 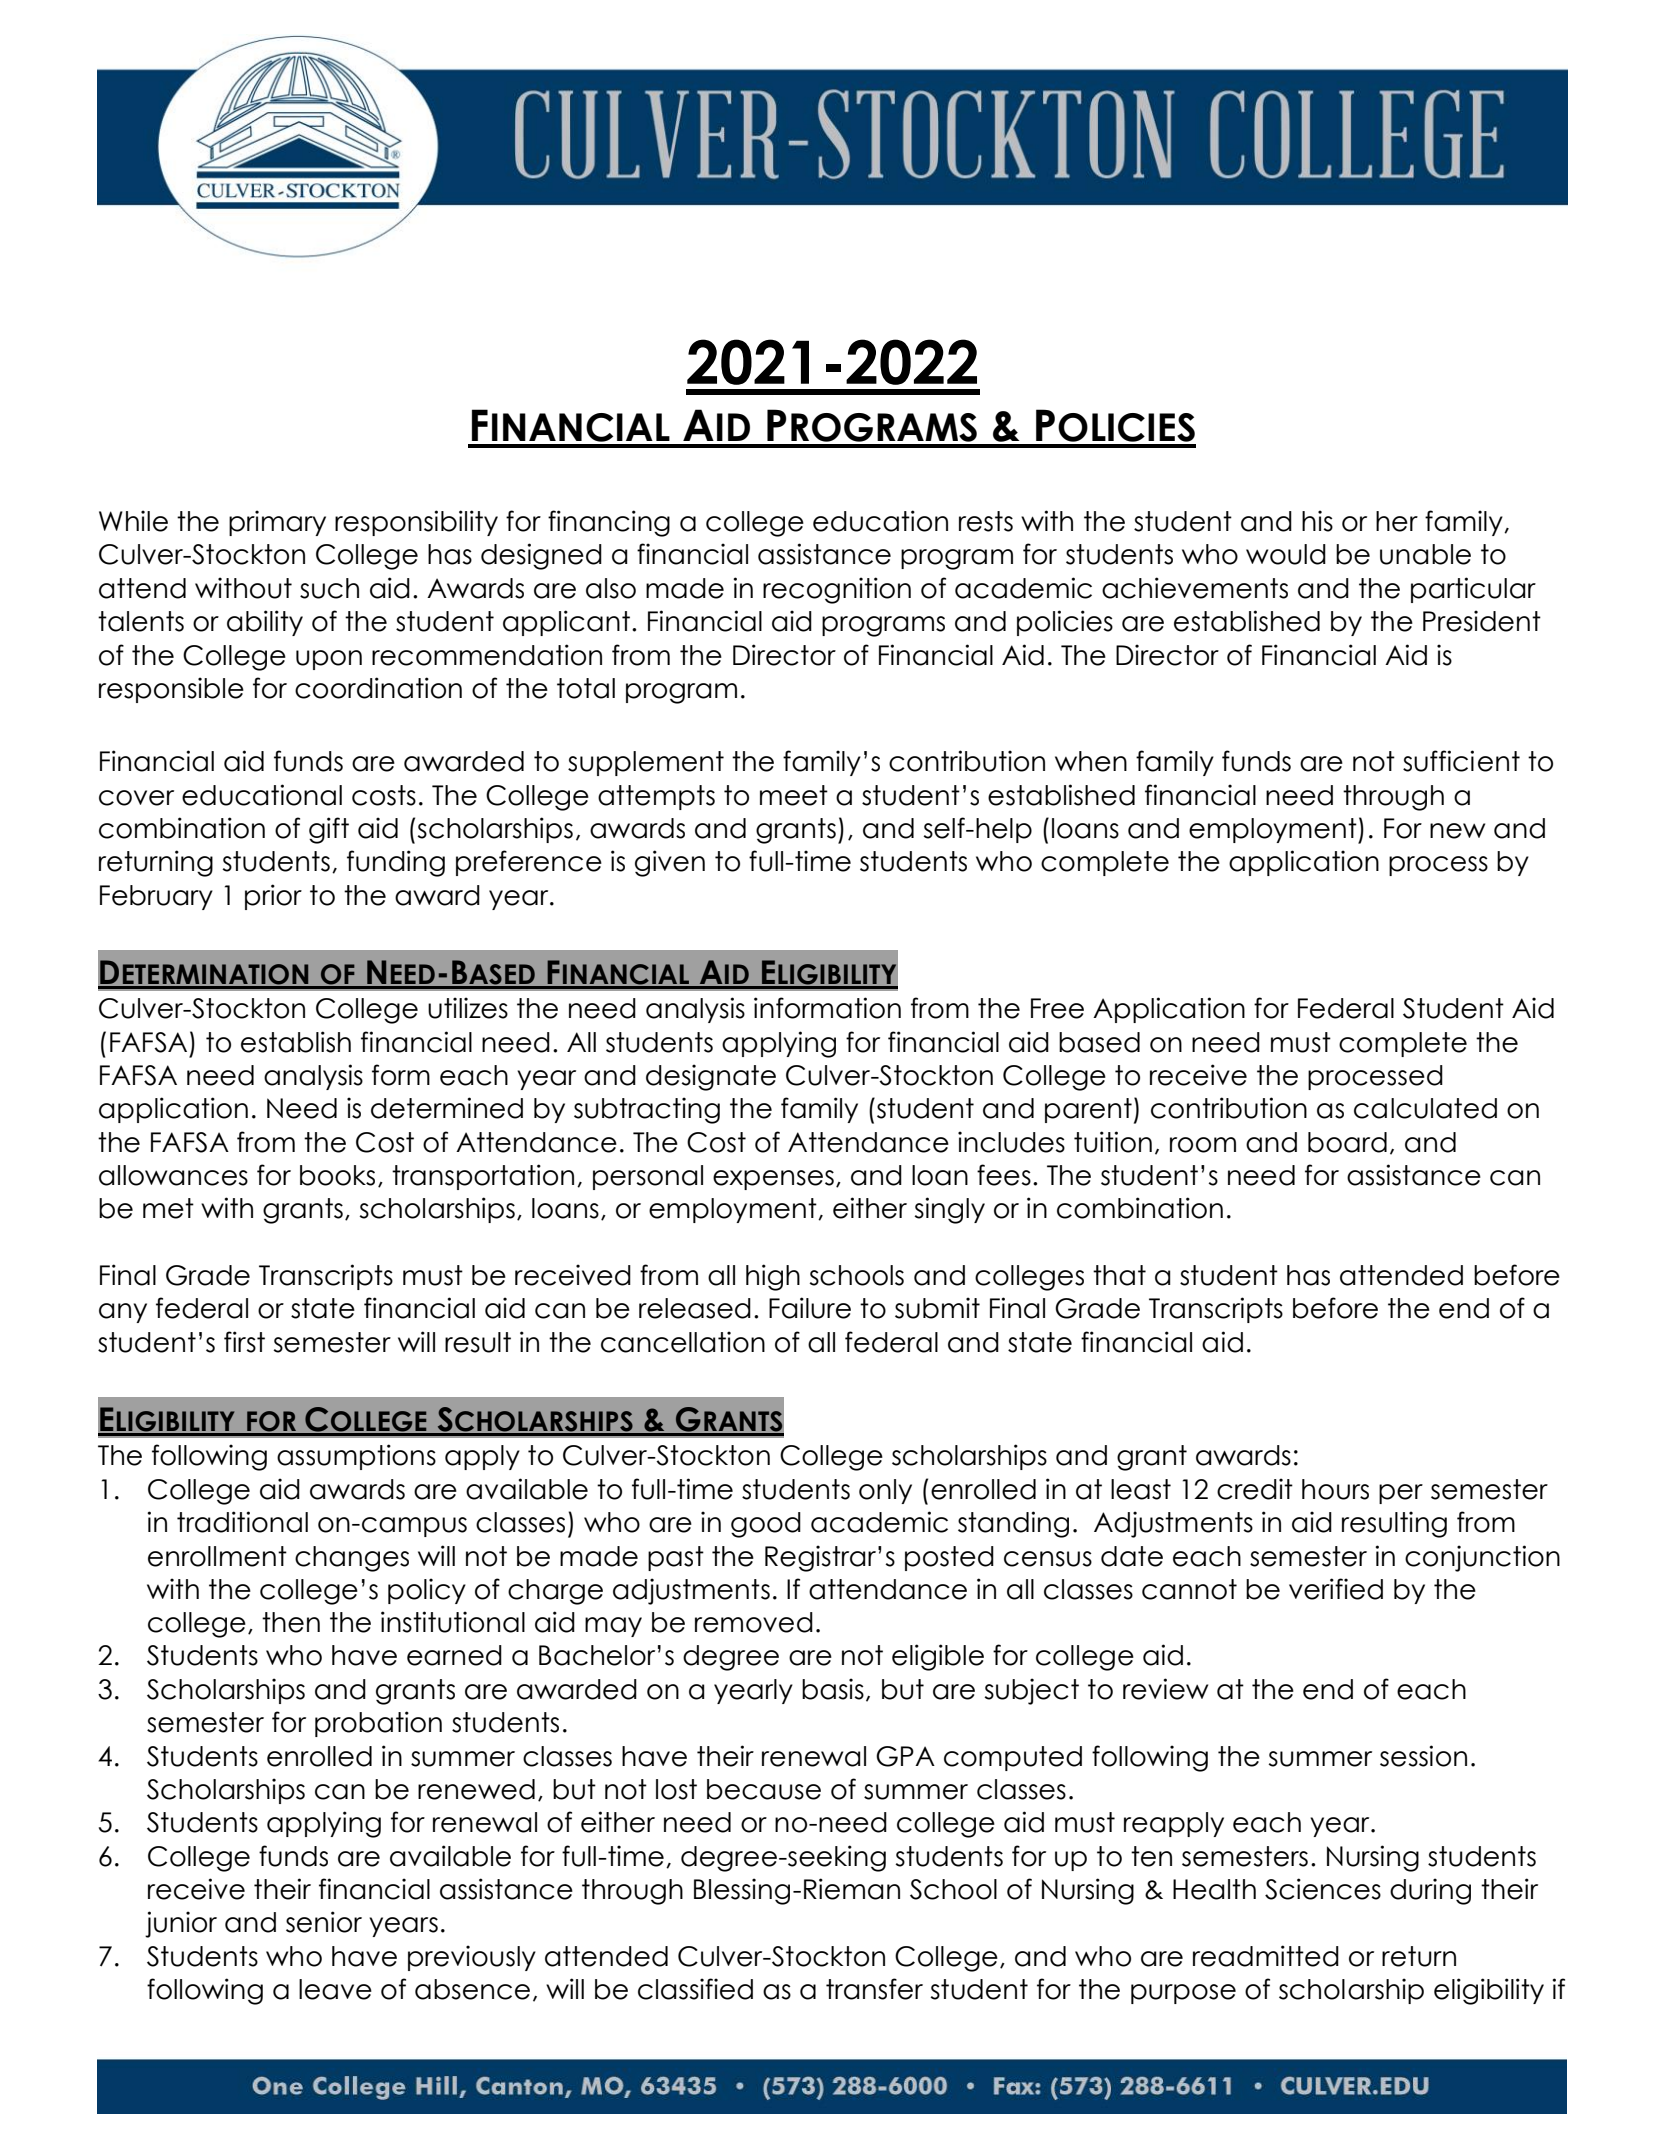 What do you see at coordinates (168, 1208) in the page?
I see `met` at bounding box center [168, 1208].
